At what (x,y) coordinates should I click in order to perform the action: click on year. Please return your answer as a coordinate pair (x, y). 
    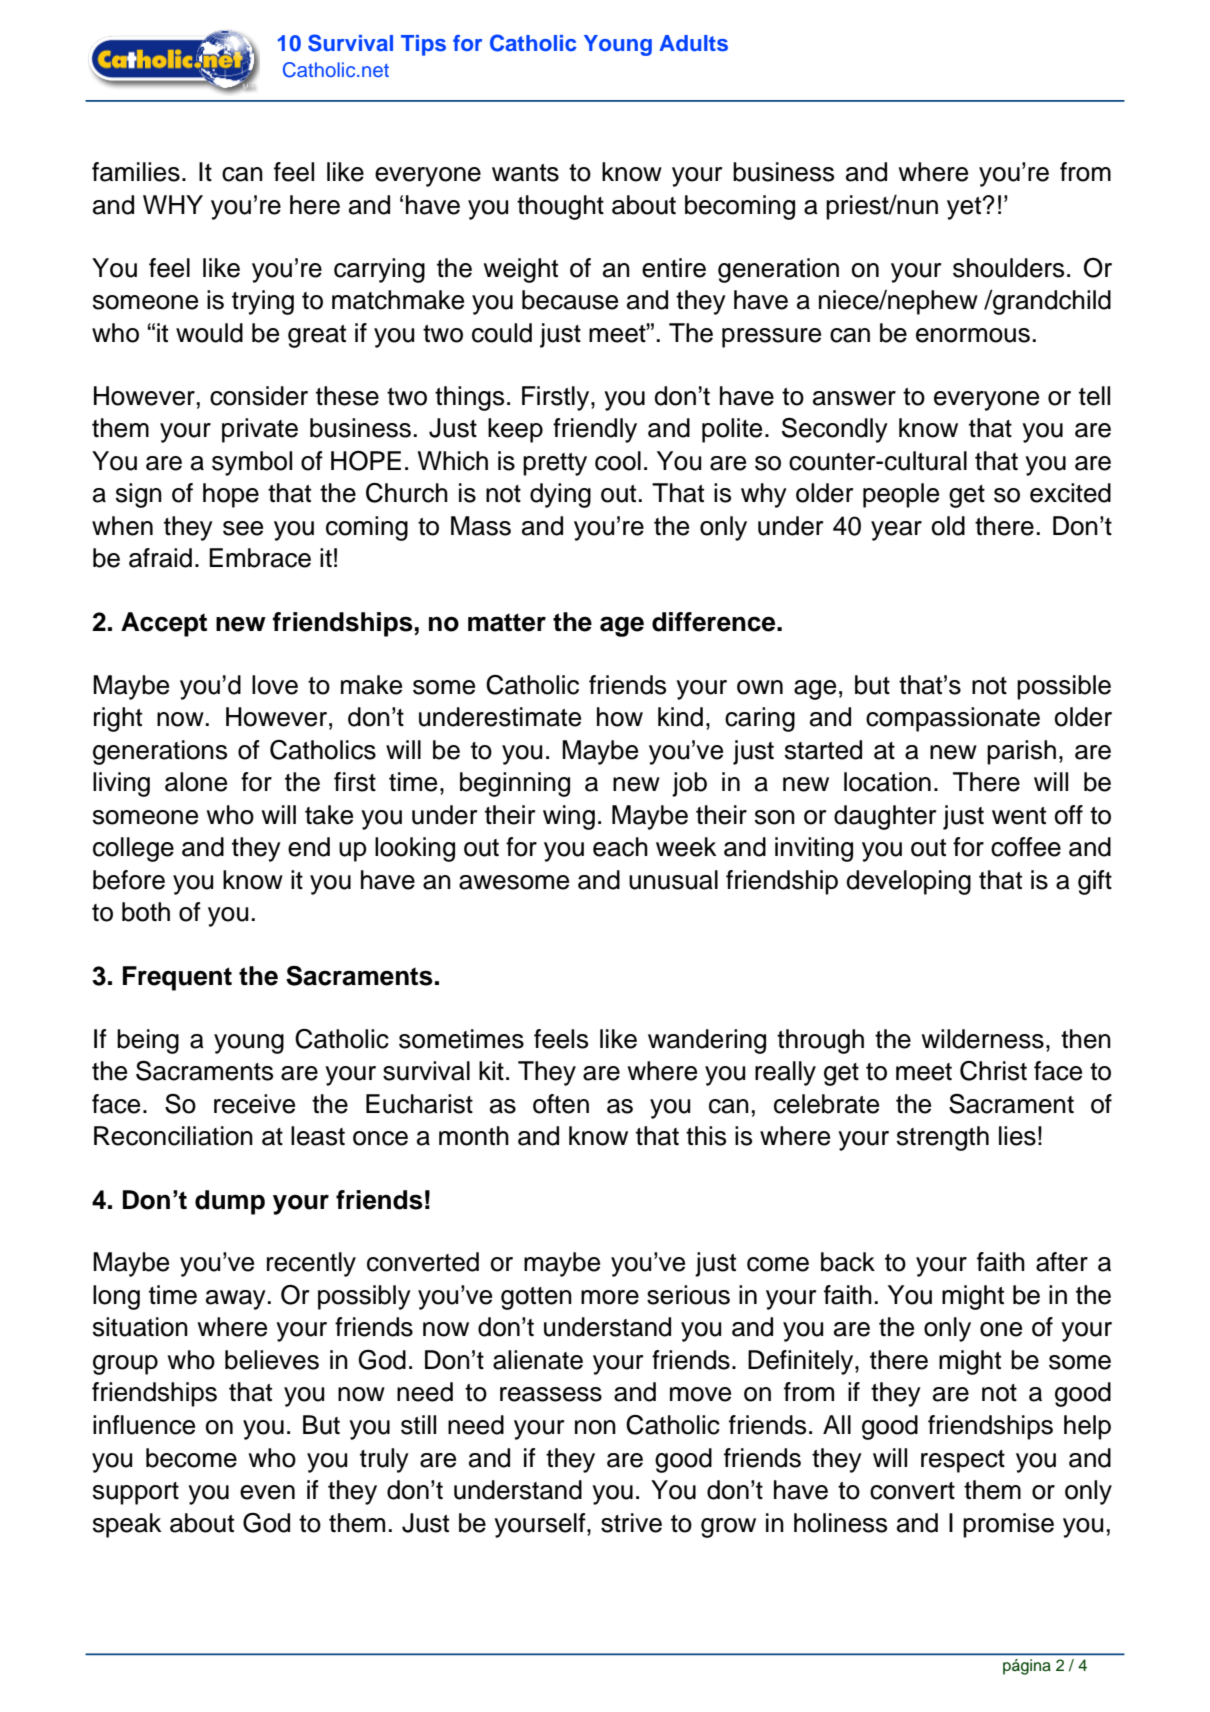
    Looking at the image, I should click on (896, 531).
